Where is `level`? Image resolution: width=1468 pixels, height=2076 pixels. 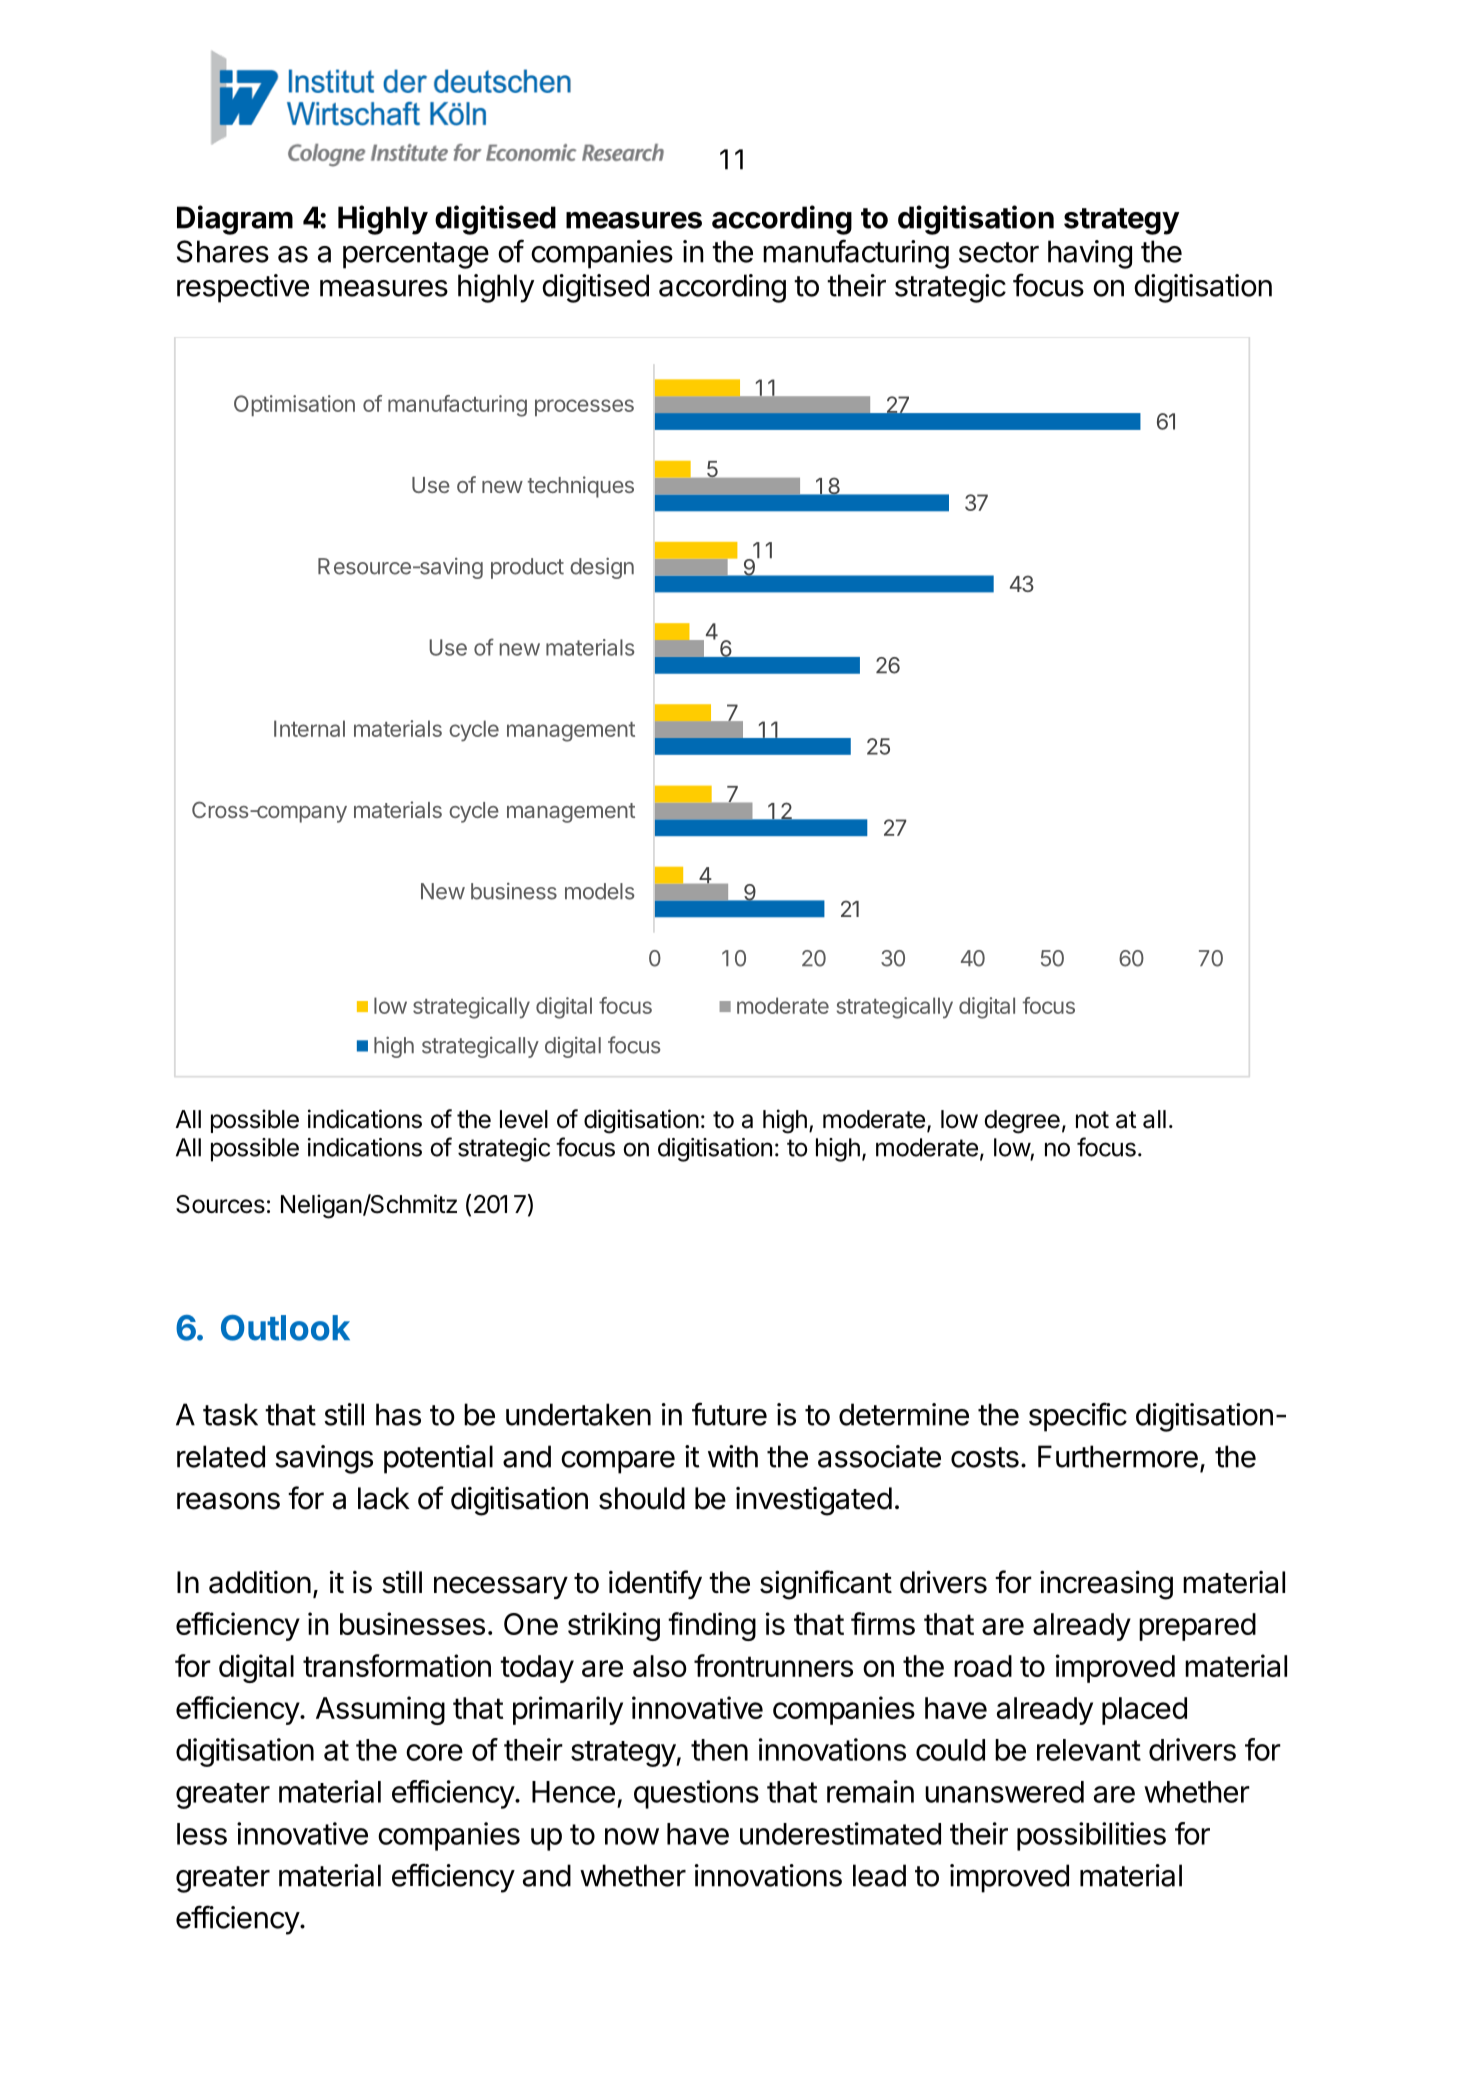
level is located at coordinates (524, 1119).
